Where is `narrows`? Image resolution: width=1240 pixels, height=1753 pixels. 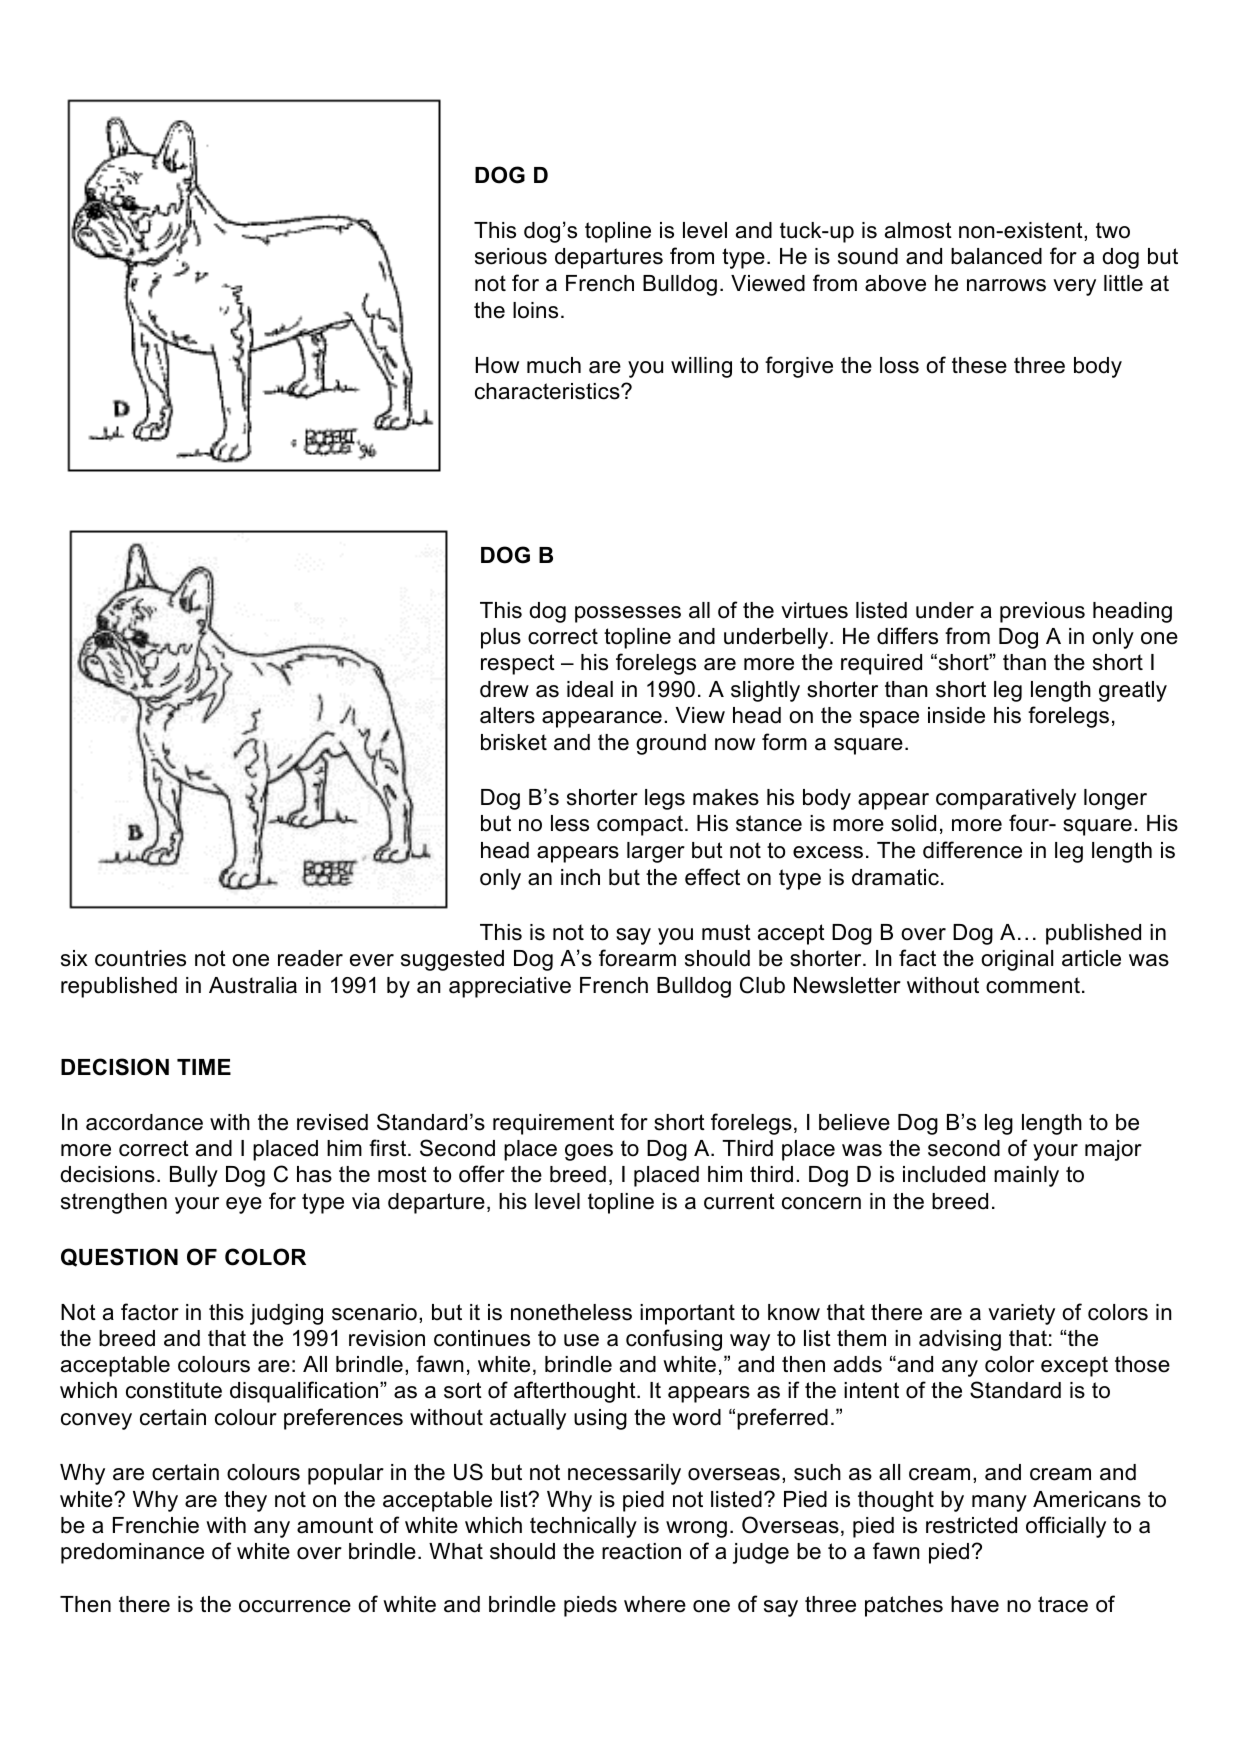 narrows is located at coordinates (1006, 285).
